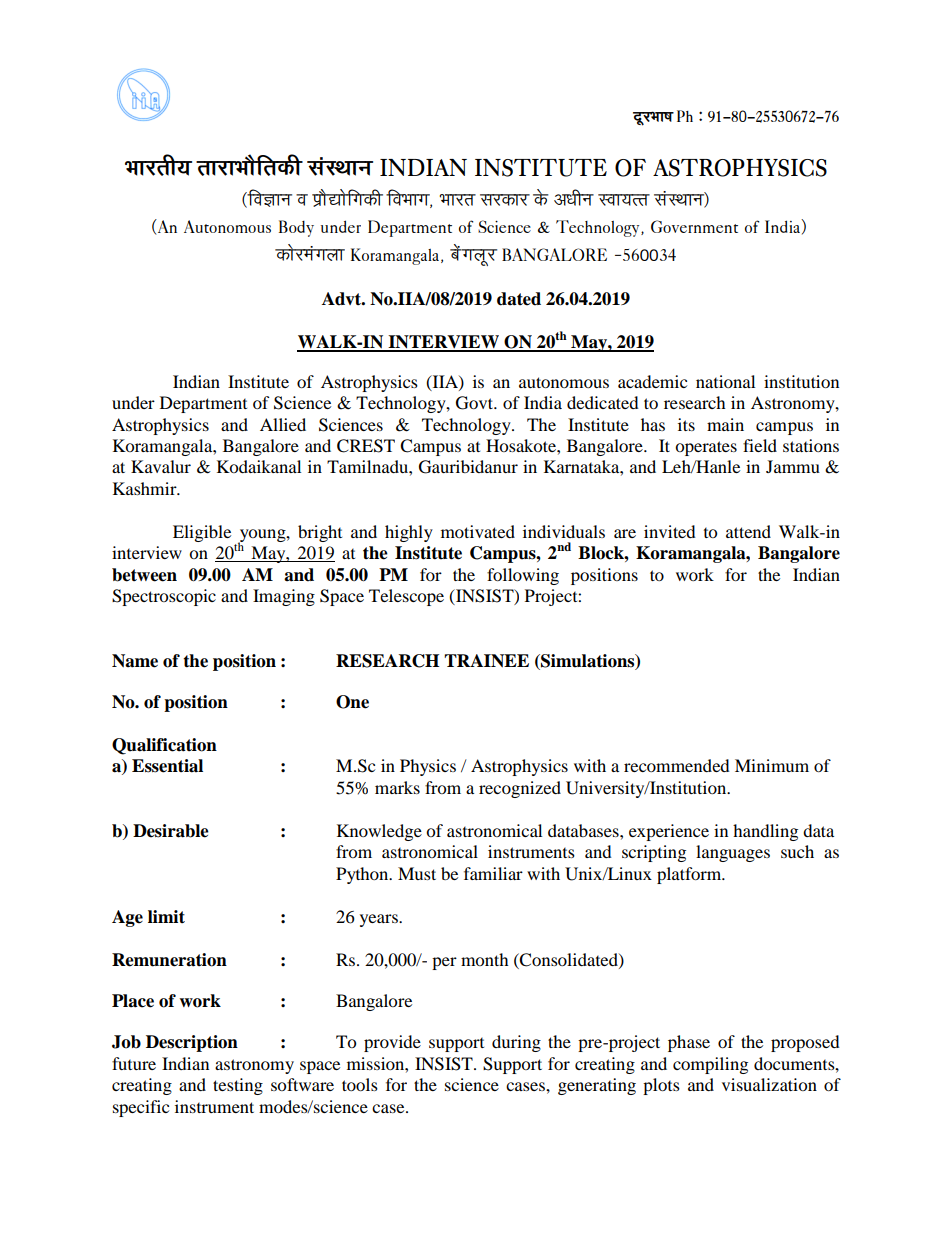 The height and width of the page is (1233, 952). I want to click on attend, so click(748, 531).
